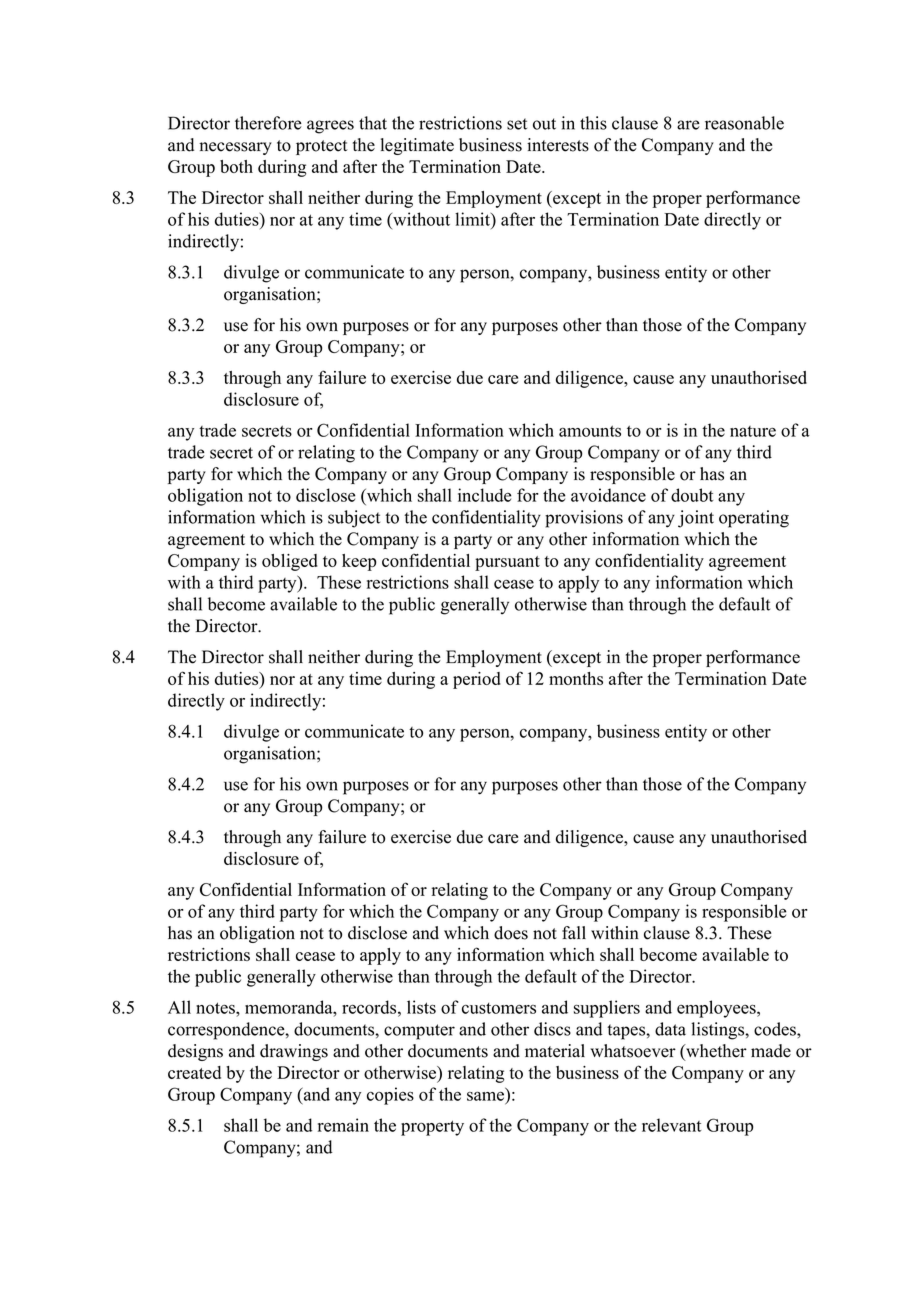 This image has height=1308, width=924. Describe the element at coordinates (696, 519) in the image. I see `joint` at that location.
